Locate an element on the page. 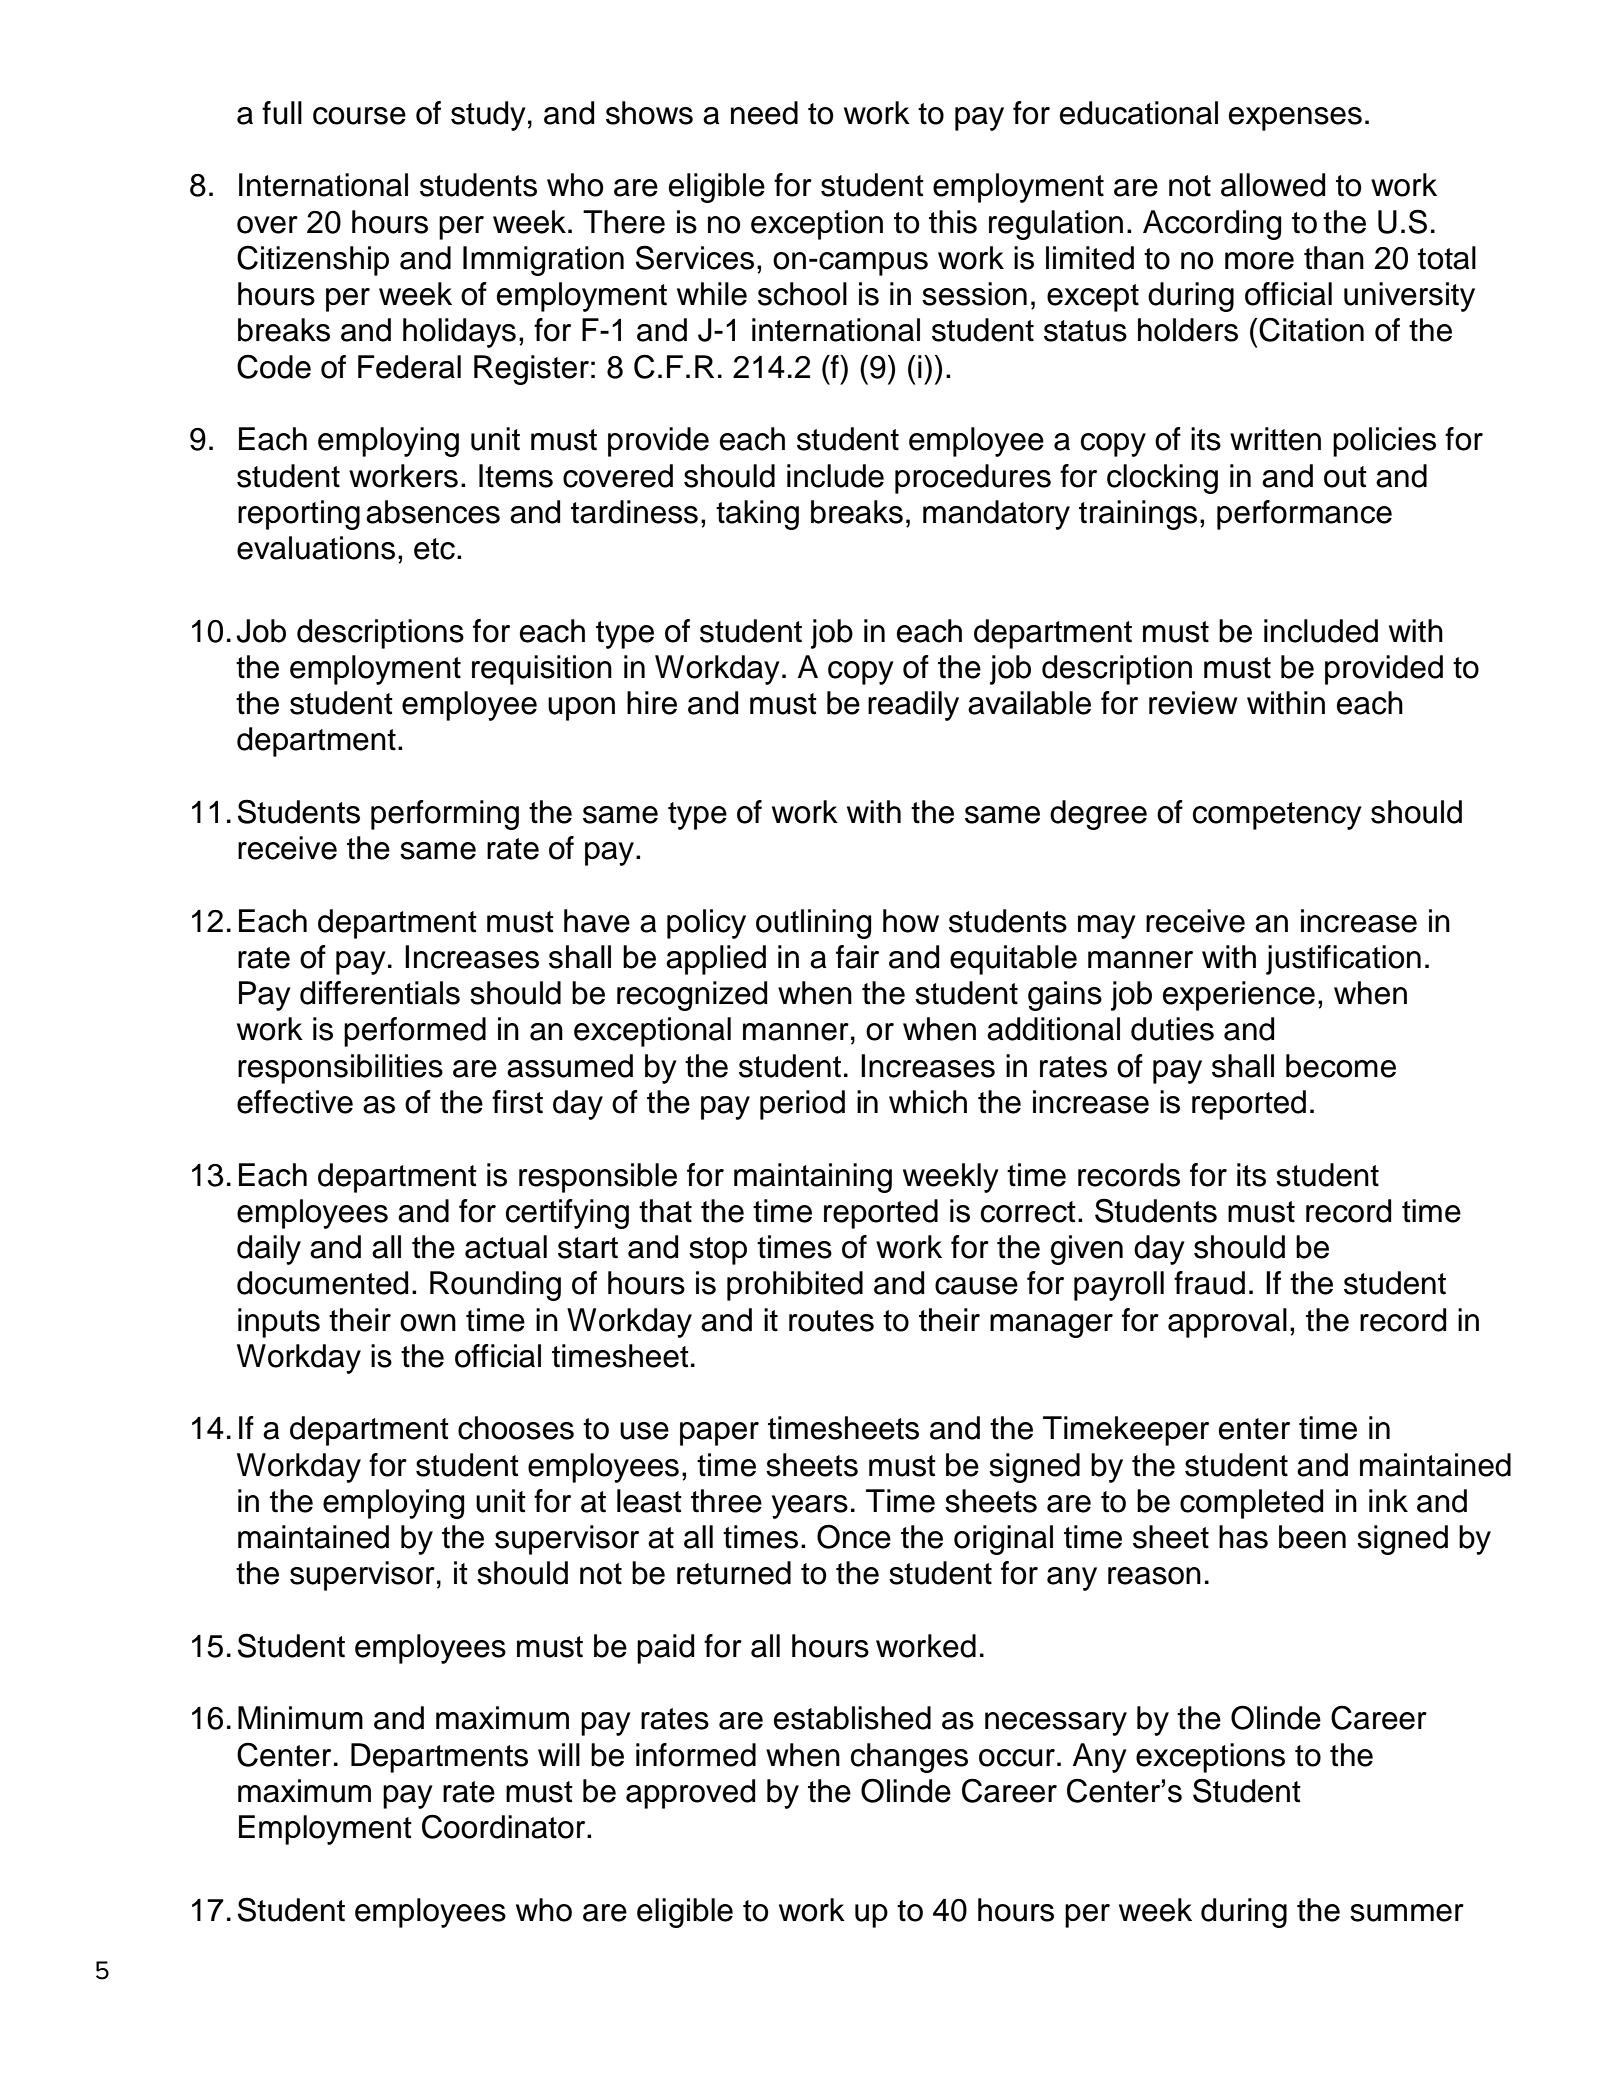 The image size is (1608, 2081). Coordinator is located at coordinates (505, 1826).
